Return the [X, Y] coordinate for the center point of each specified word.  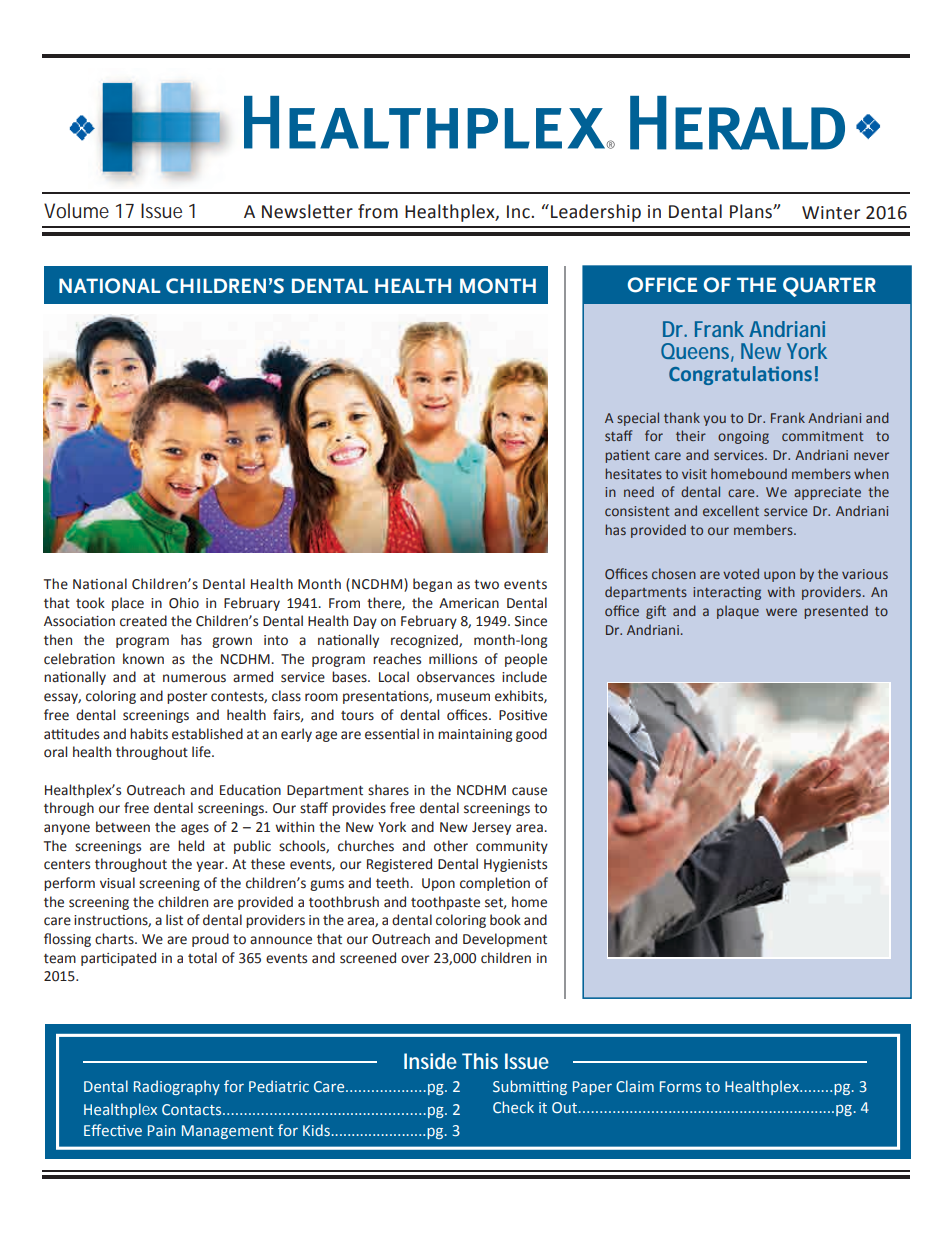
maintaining [475, 735]
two [486, 585]
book [505, 920]
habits [149, 734]
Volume [76, 210]
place [128, 604]
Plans [752, 211]
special [638, 419]
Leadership [596, 213]
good [531, 735]
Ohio [184, 603]
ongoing [743, 437]
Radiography [177, 1087]
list [174, 920]
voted [741, 573]
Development [505, 940]
